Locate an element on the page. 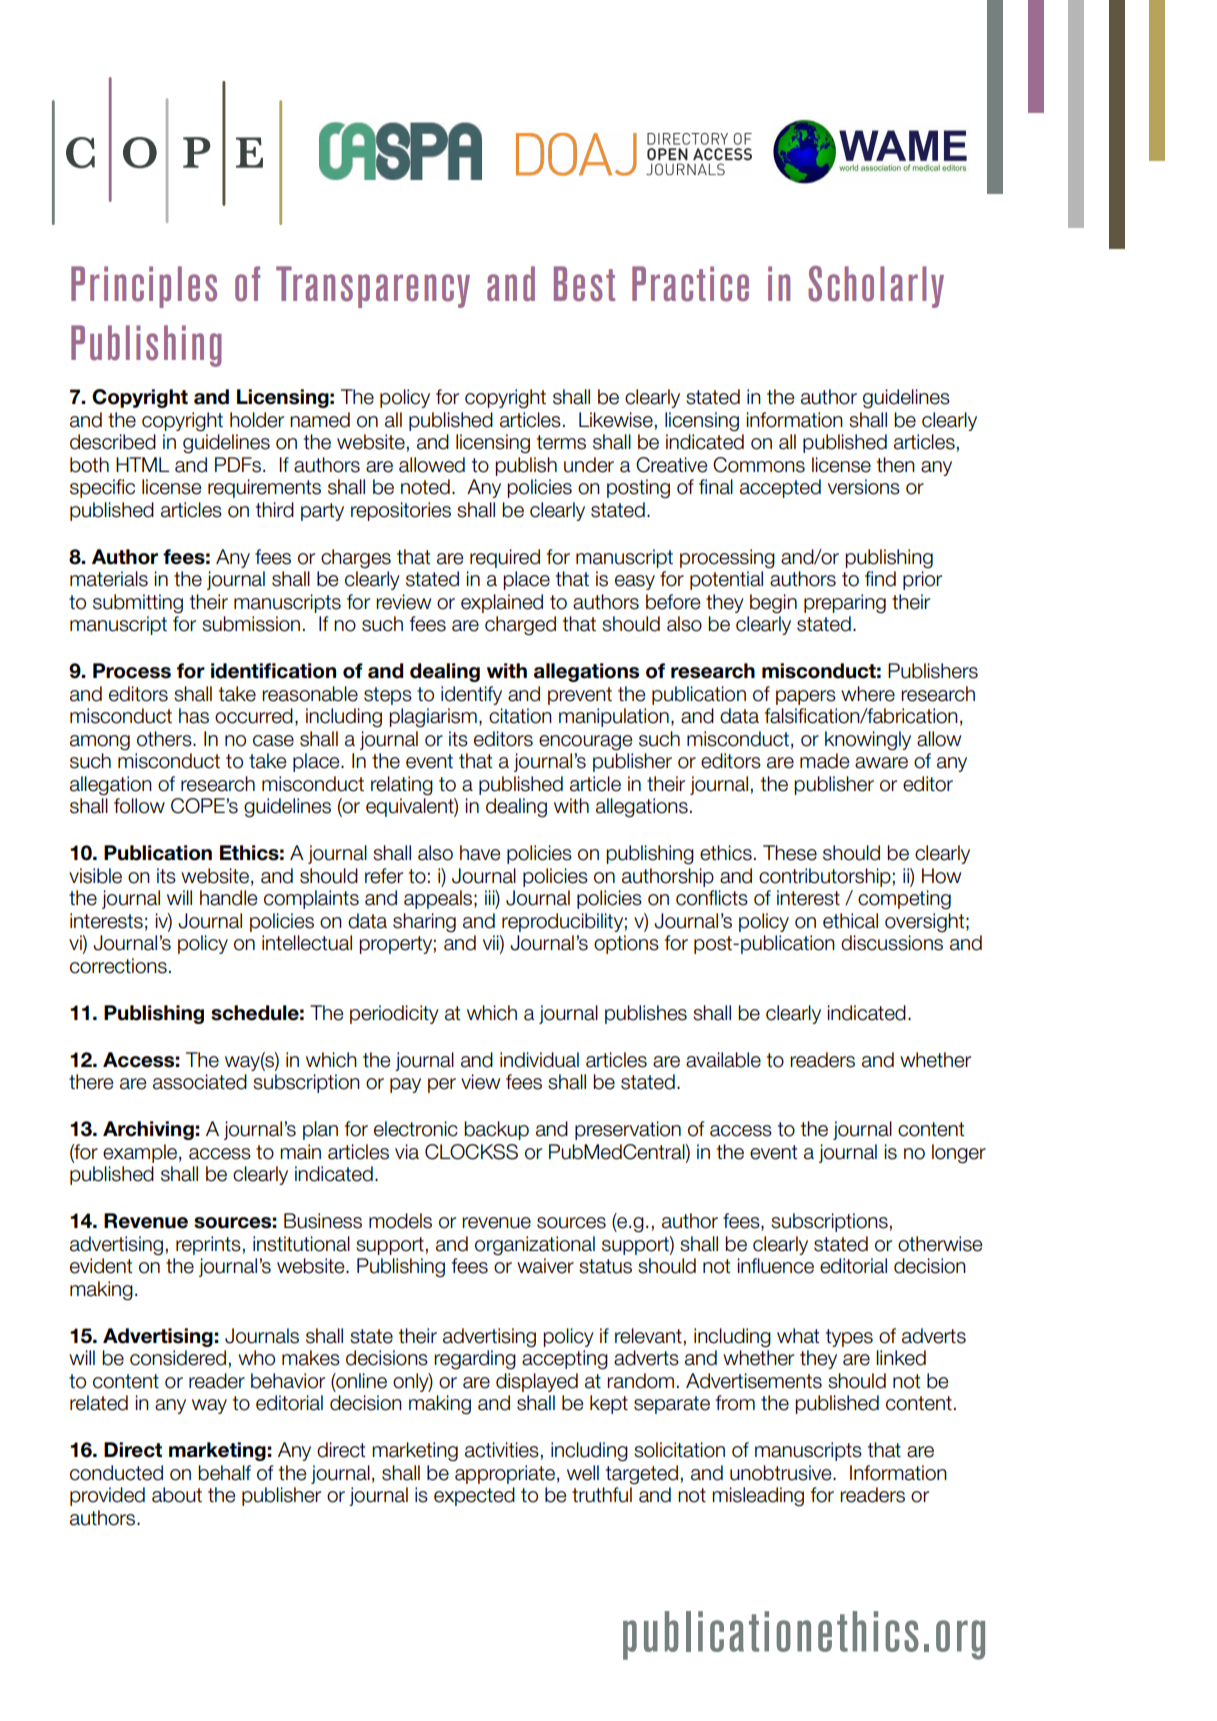 This document has height=1721, width=1217. activities is located at coordinates (502, 1450).
